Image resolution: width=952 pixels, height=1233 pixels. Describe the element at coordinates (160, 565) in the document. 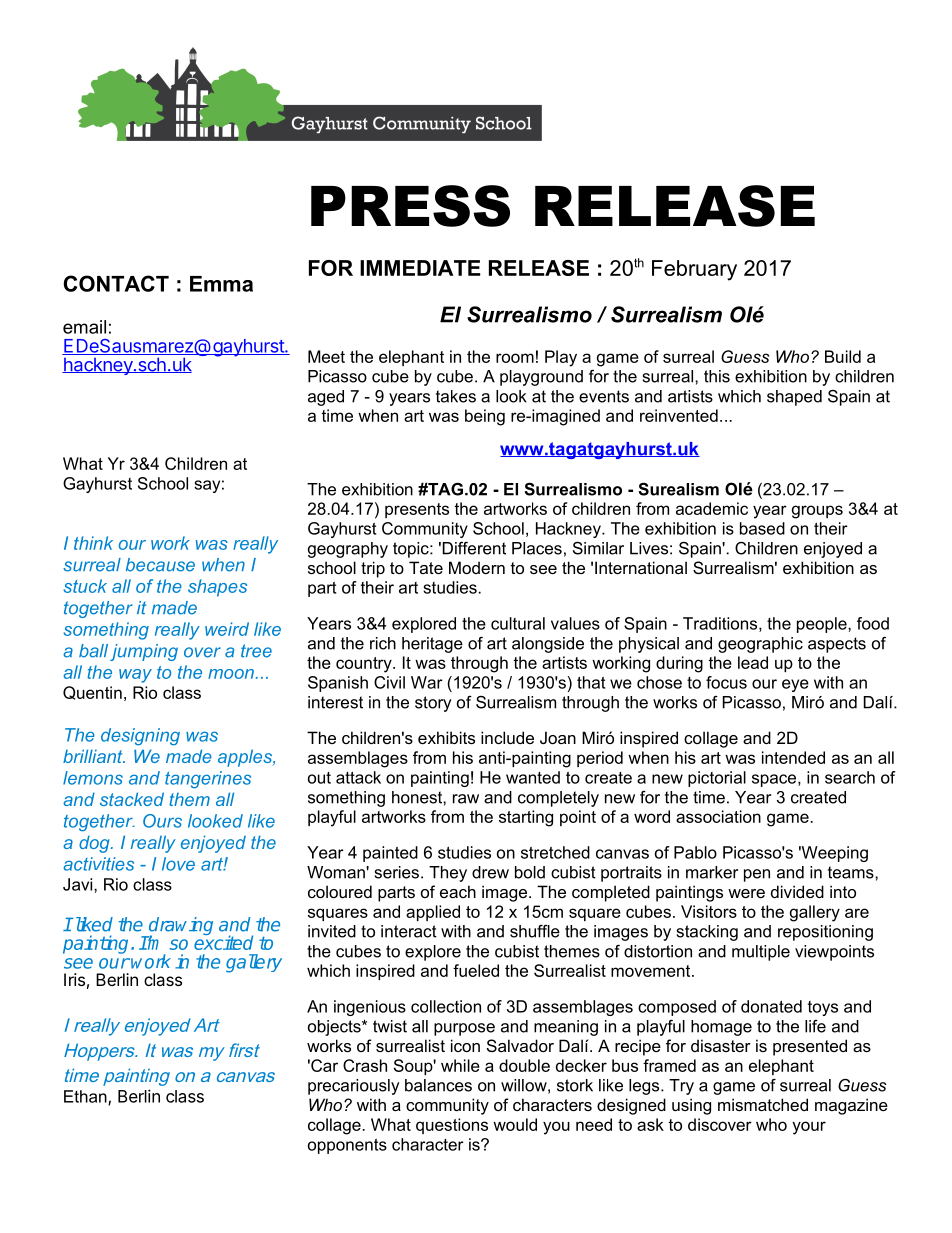

I see `because` at that location.
